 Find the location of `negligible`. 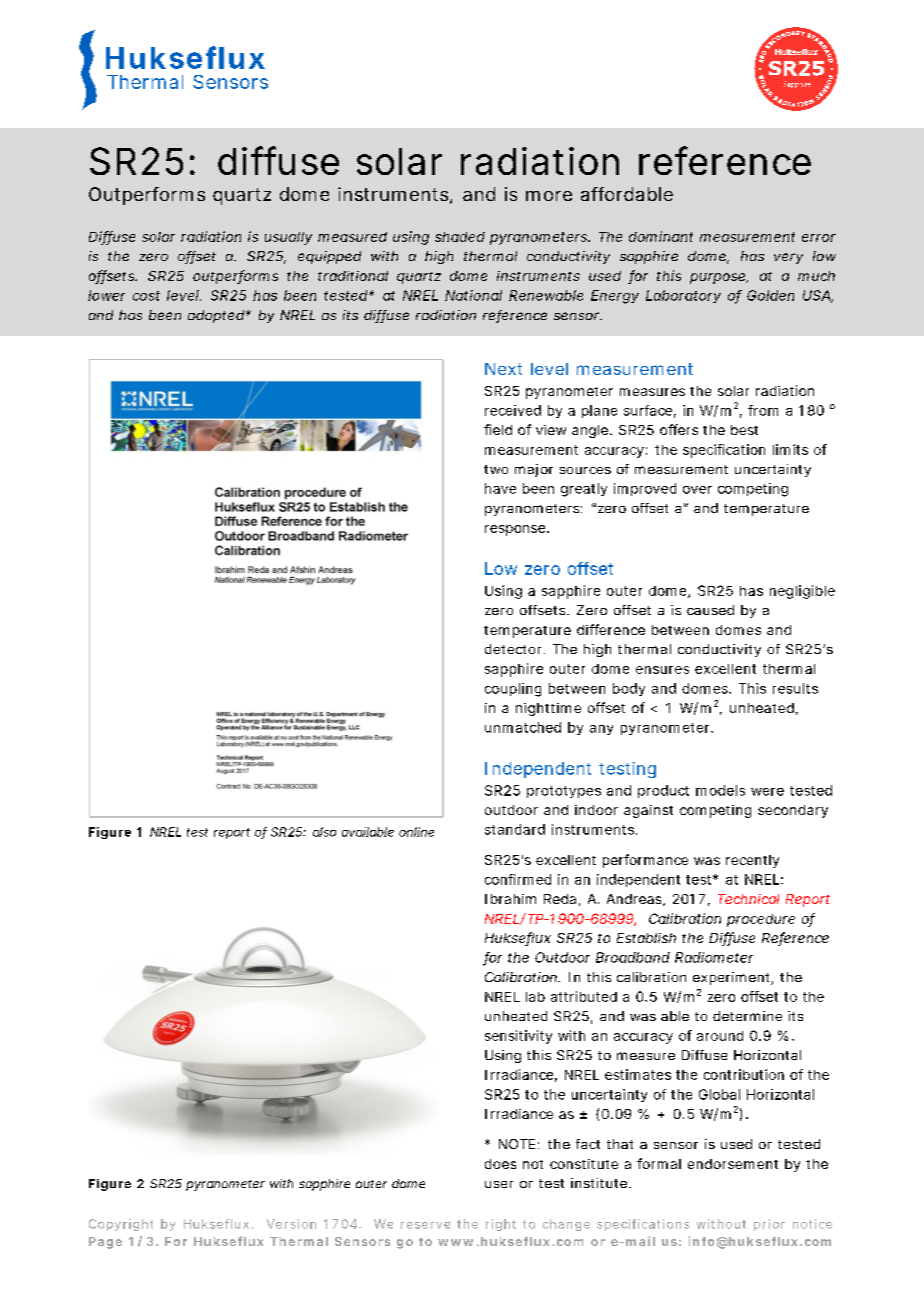

negligible is located at coordinates (802, 592).
